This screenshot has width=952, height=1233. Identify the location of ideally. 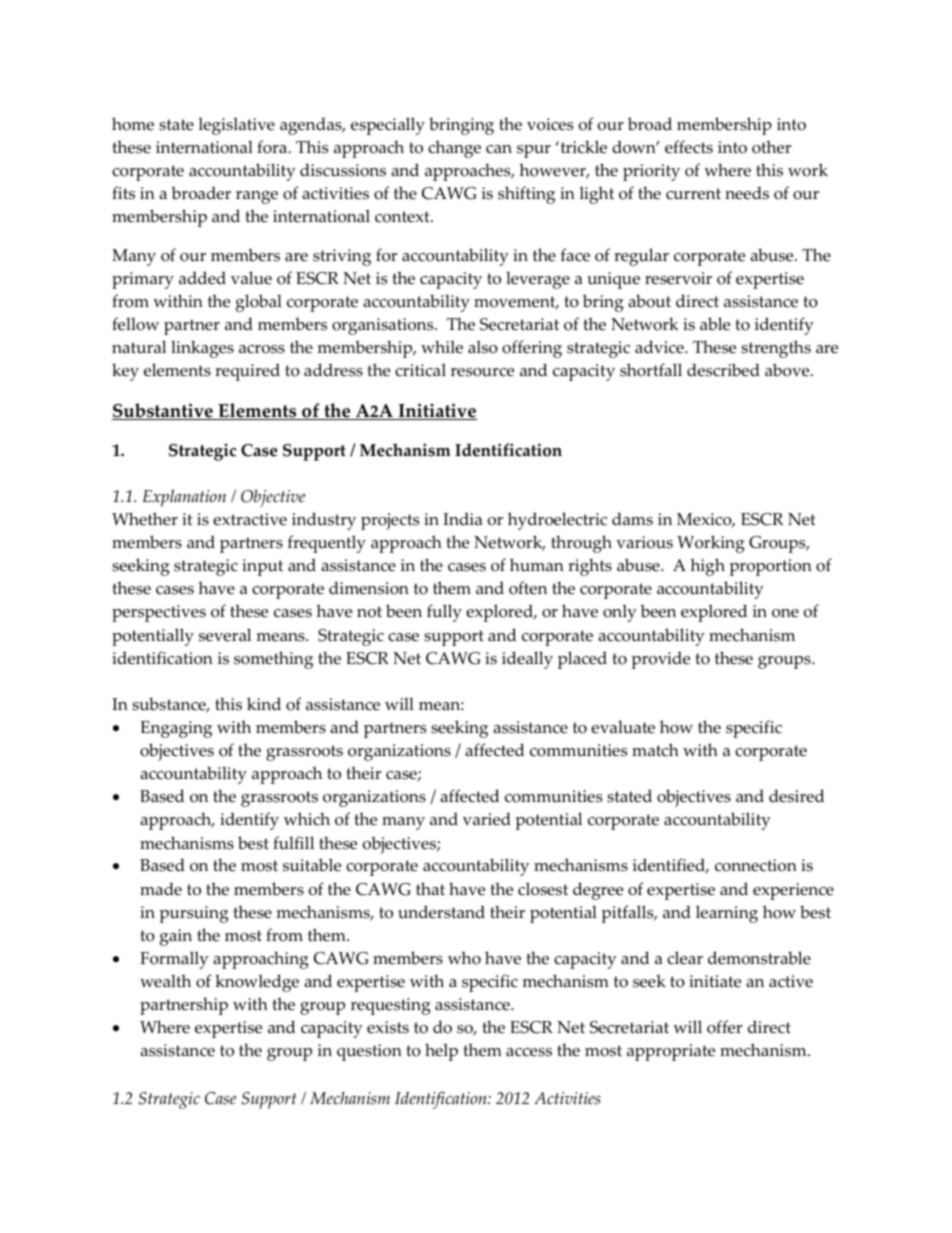
(527, 660).
